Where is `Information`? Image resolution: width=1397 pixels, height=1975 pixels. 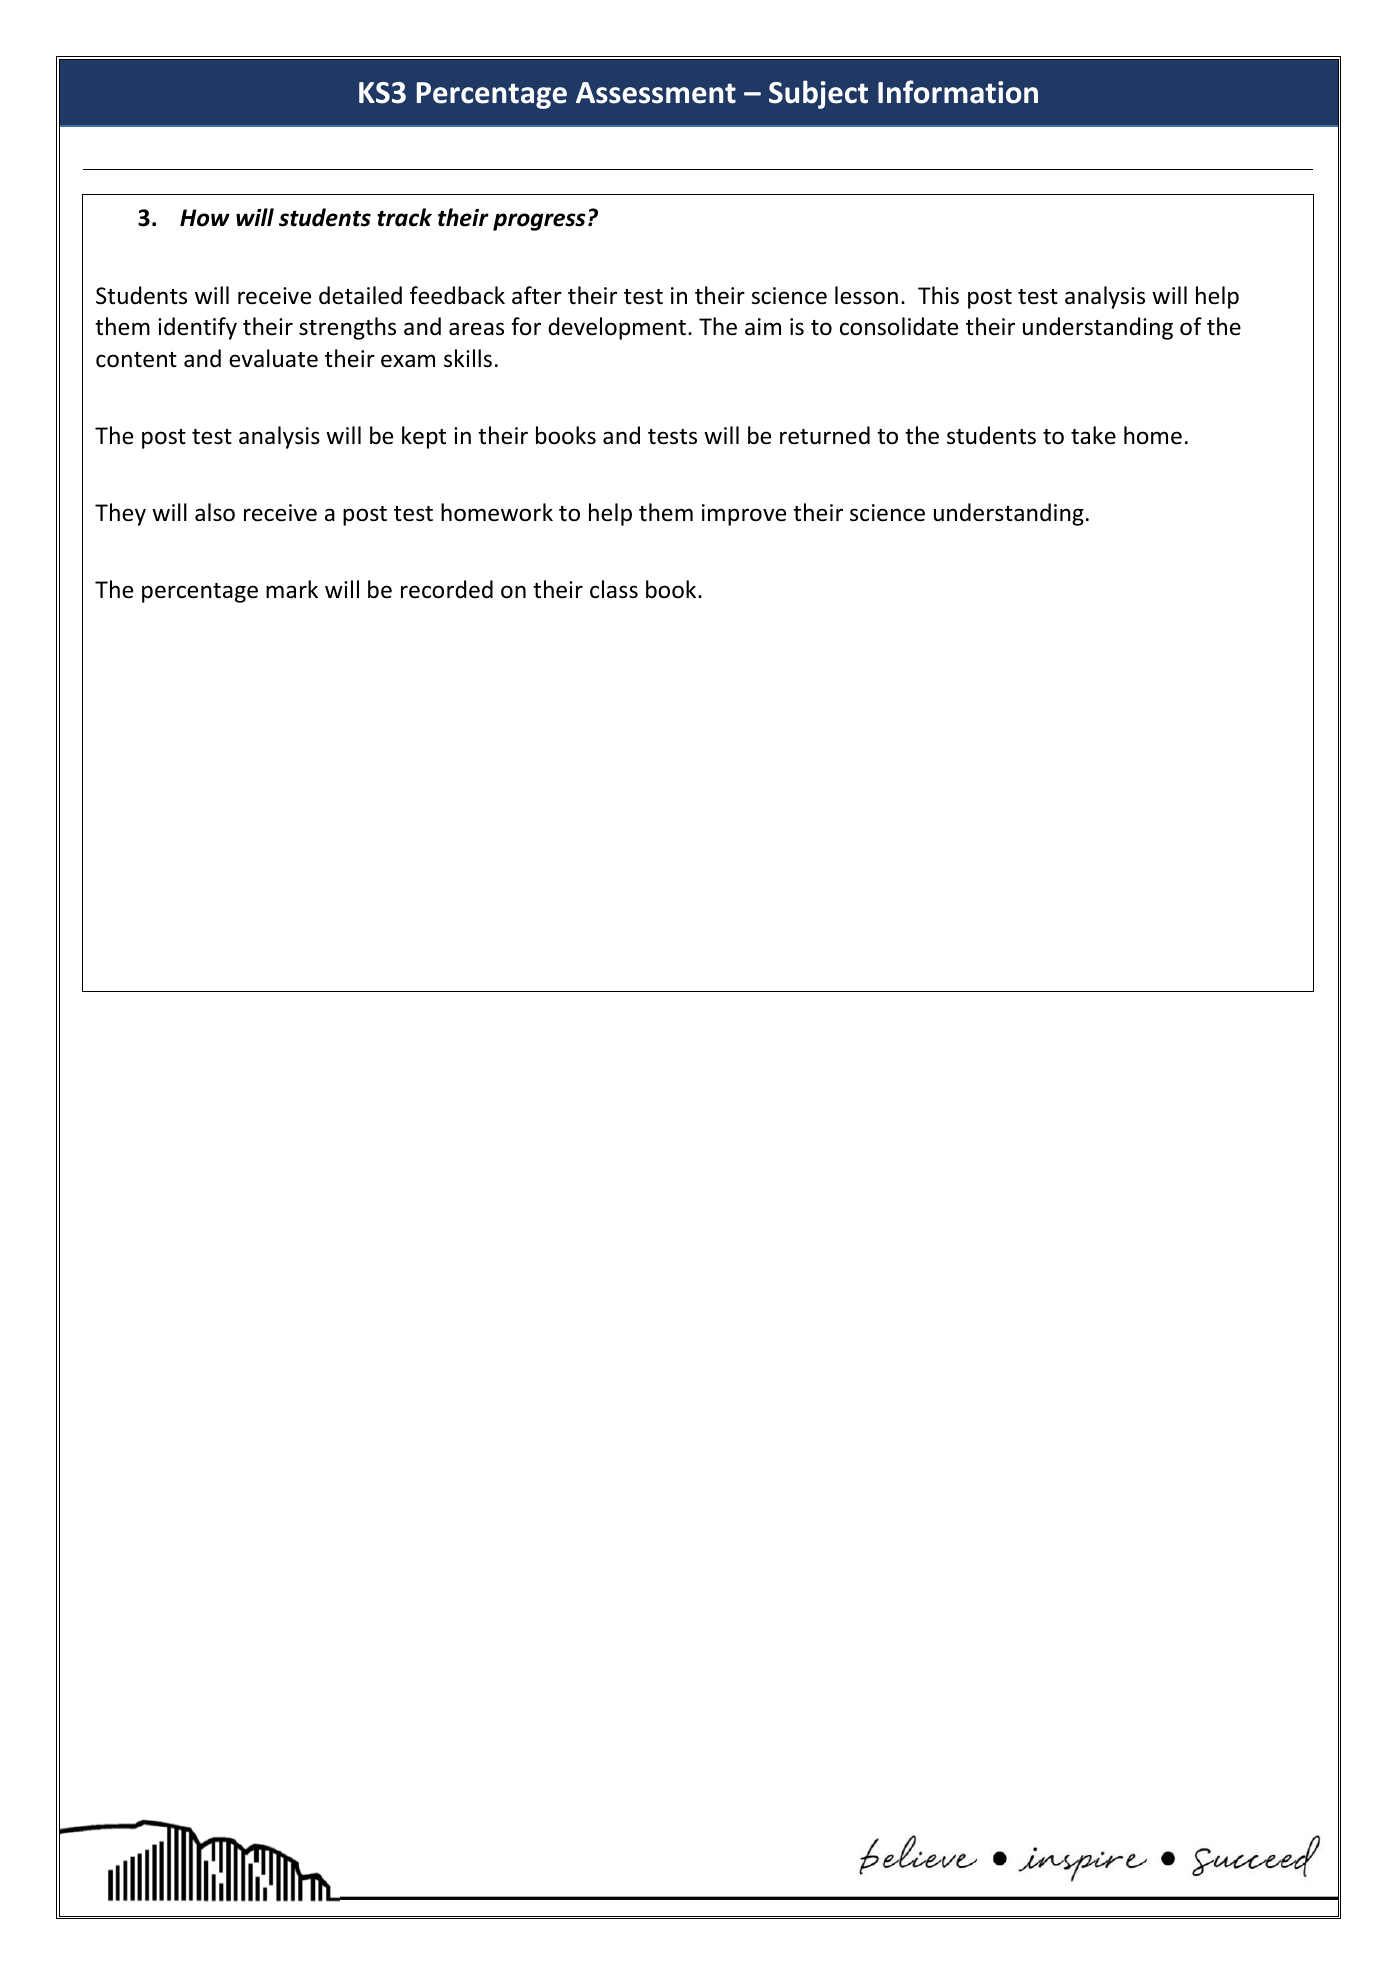
Information is located at coordinates (958, 92).
